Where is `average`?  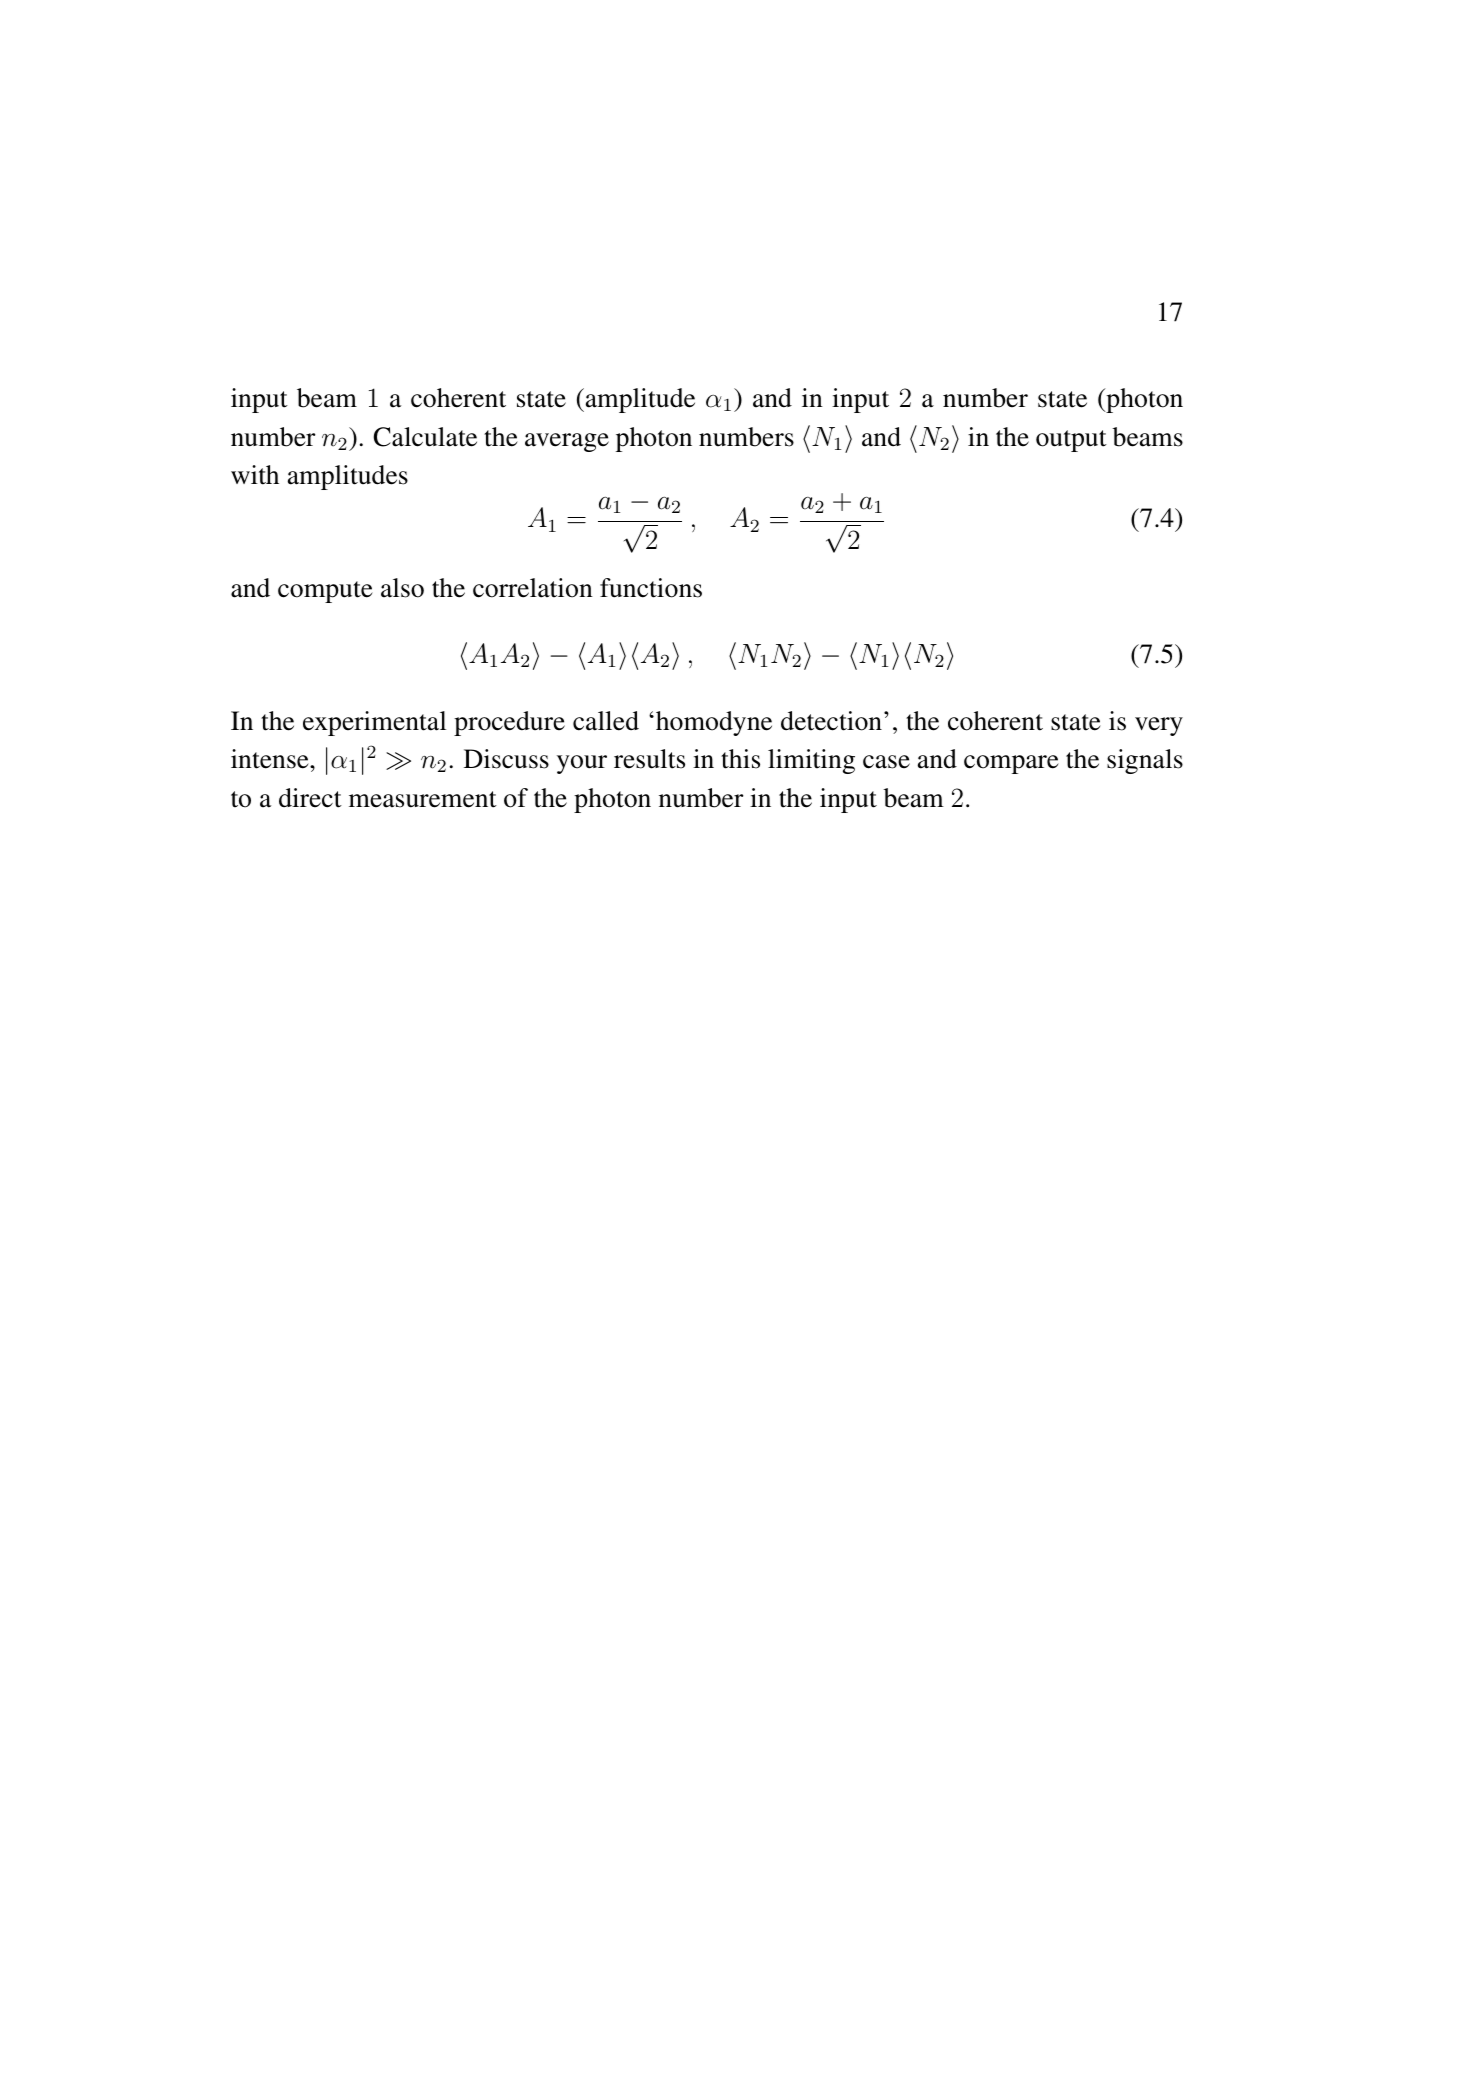
average is located at coordinates (567, 442).
